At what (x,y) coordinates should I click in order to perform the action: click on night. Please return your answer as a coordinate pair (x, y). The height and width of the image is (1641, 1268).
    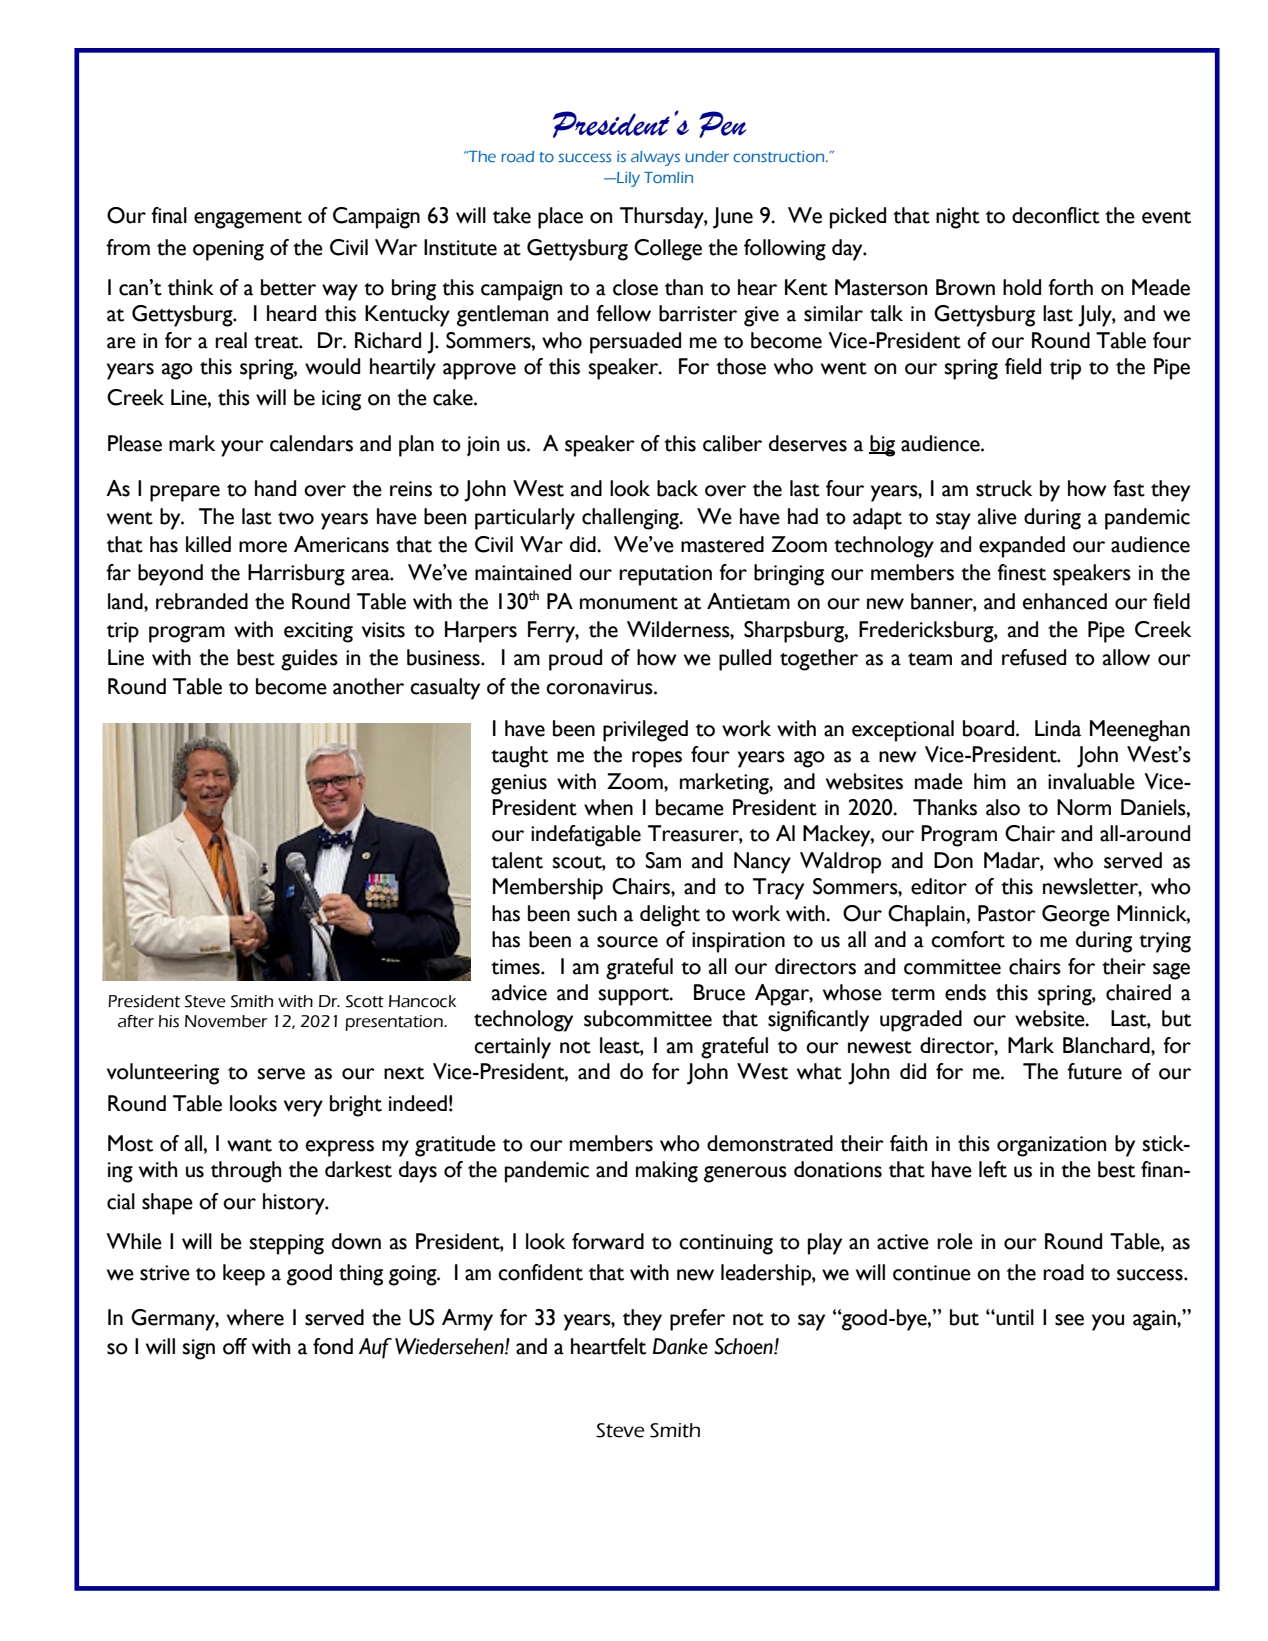
    Looking at the image, I should click on (958, 218).
